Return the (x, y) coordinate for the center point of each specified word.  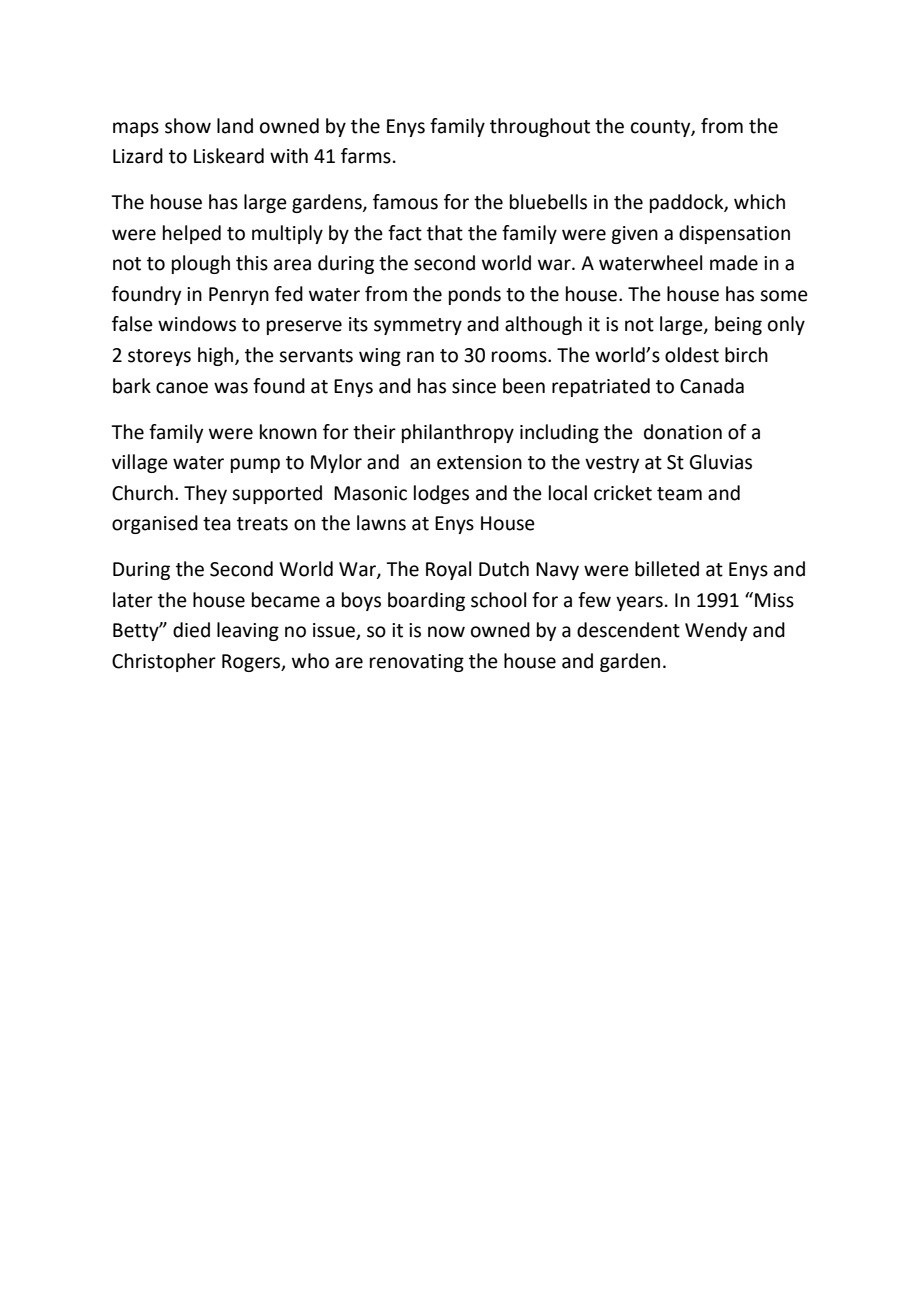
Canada (712, 386)
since (474, 386)
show (188, 126)
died (191, 630)
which (759, 202)
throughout (540, 127)
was (231, 388)
